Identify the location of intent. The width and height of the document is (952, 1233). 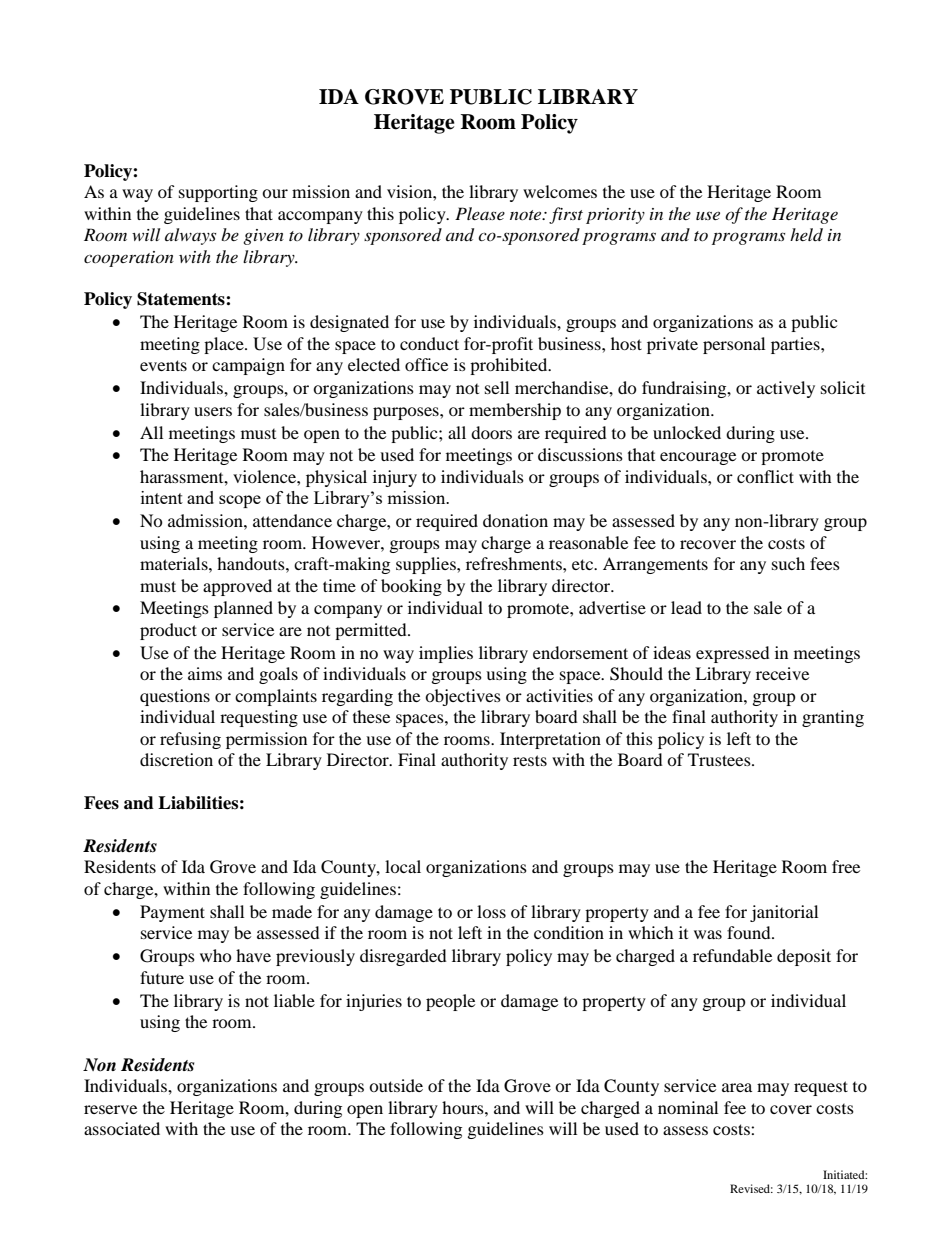
(162, 497).
